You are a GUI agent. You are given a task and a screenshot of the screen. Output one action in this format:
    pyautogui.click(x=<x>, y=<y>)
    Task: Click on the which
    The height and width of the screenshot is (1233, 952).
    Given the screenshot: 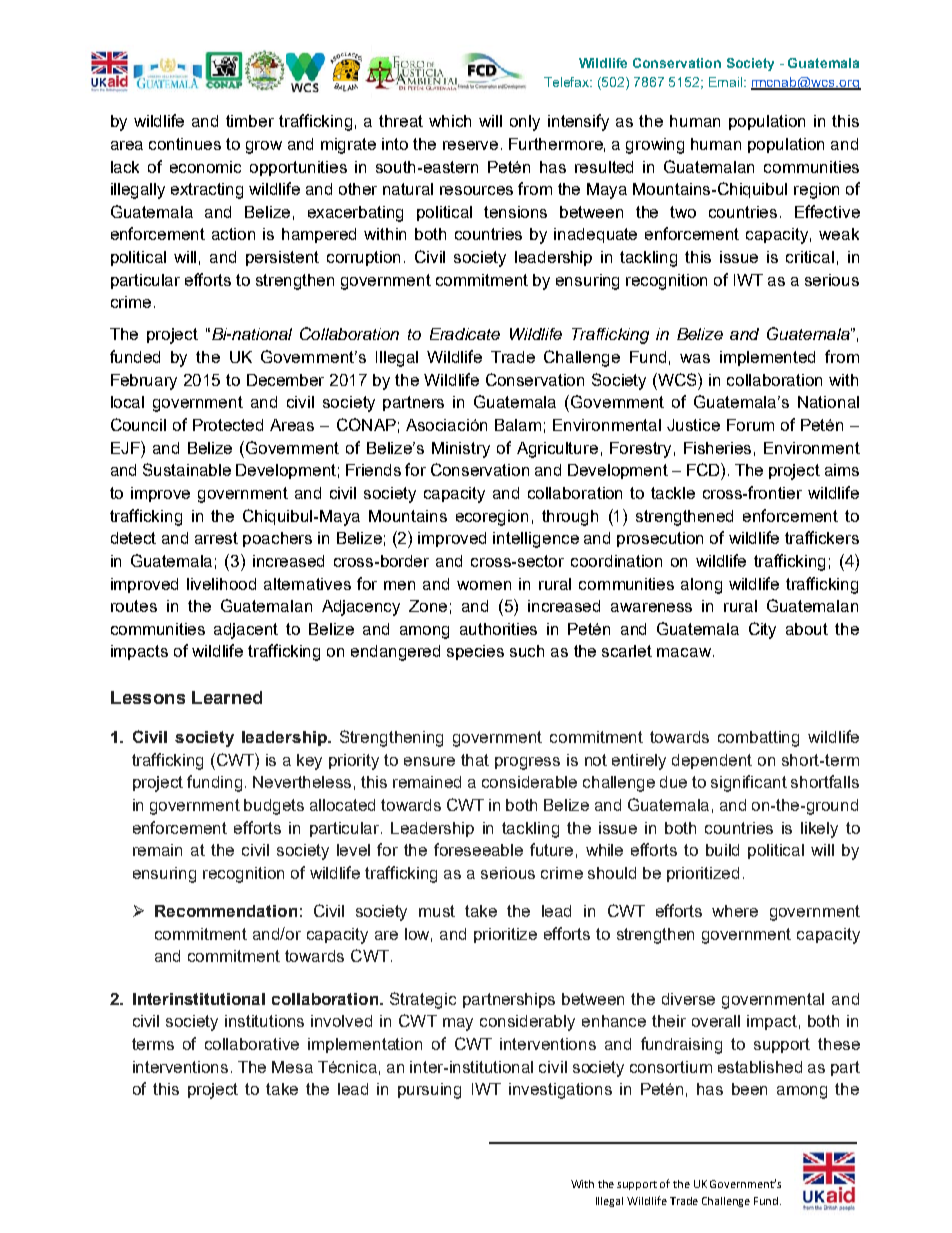 What is the action you would take?
    pyautogui.click(x=450, y=121)
